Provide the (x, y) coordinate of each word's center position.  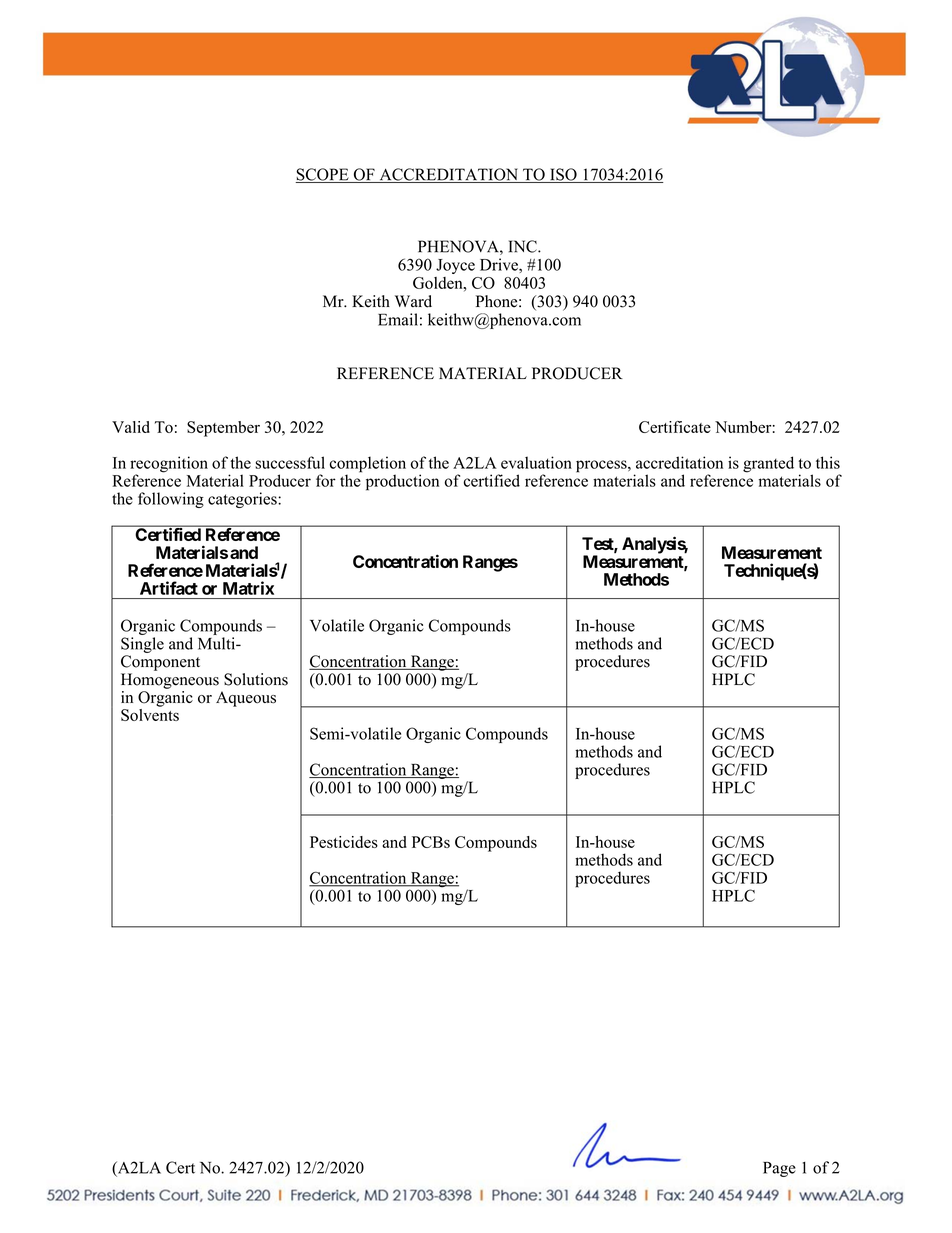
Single (142, 645)
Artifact (169, 588)
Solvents (150, 713)
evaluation (536, 462)
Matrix (248, 588)
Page (779, 1169)
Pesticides (344, 842)
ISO (563, 175)
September (223, 429)
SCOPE (323, 175)
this (828, 462)
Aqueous (246, 699)
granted (768, 464)
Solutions (256, 679)
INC (524, 246)
